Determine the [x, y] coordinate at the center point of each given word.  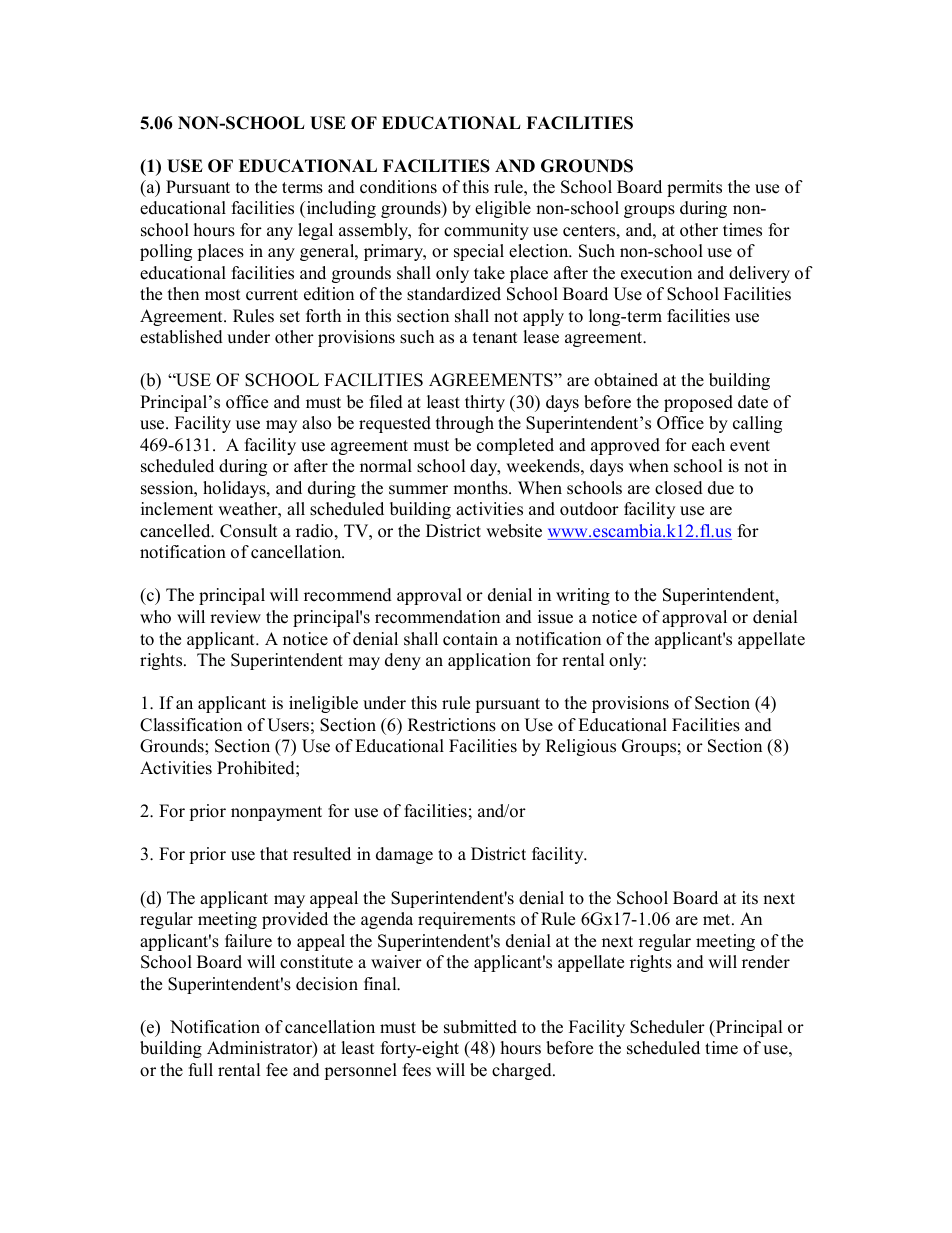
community [486, 231]
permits [694, 188]
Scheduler [667, 1027]
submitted [480, 1027]
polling [166, 252]
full [201, 1070]
